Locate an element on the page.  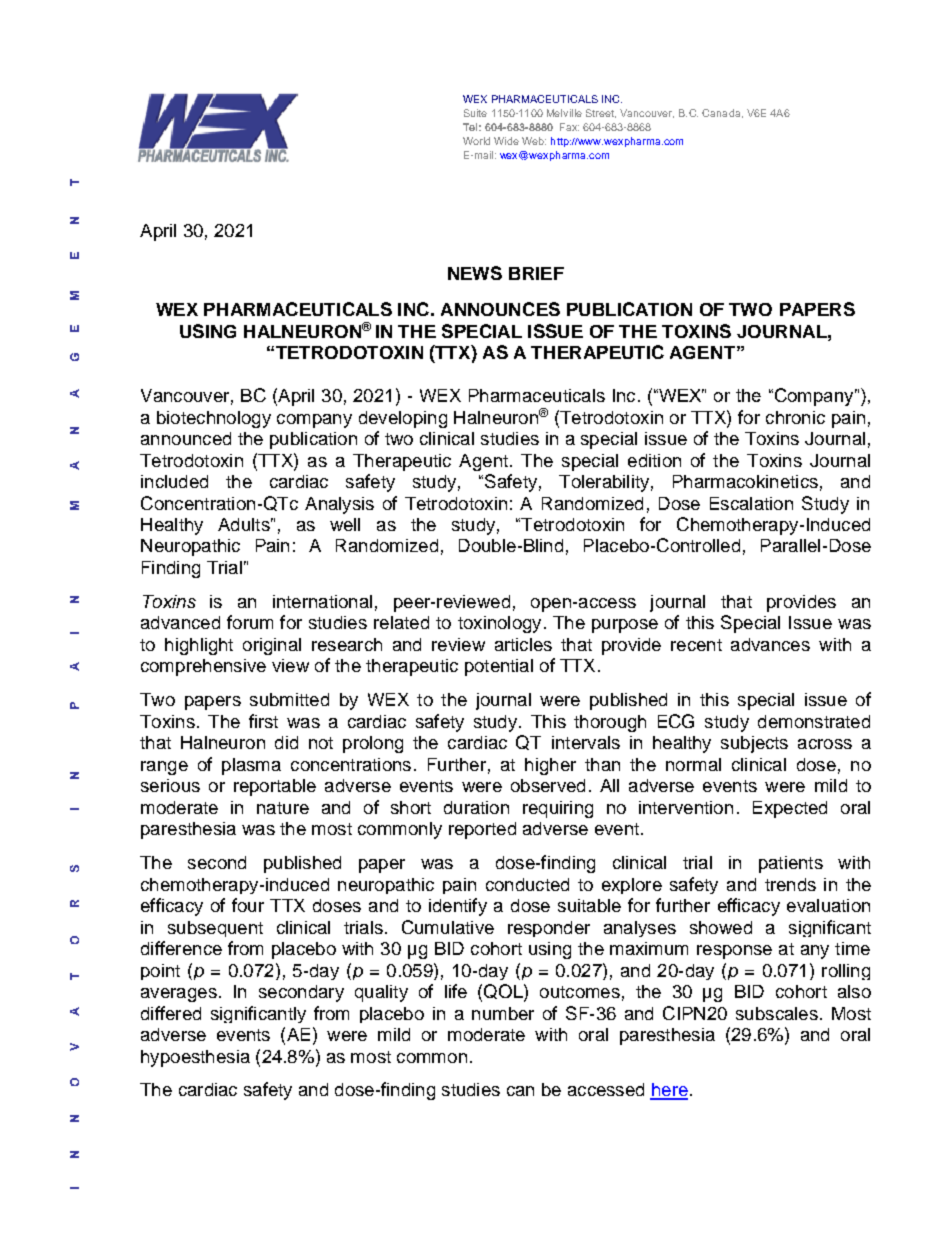
advances is located at coordinates (770, 644).
